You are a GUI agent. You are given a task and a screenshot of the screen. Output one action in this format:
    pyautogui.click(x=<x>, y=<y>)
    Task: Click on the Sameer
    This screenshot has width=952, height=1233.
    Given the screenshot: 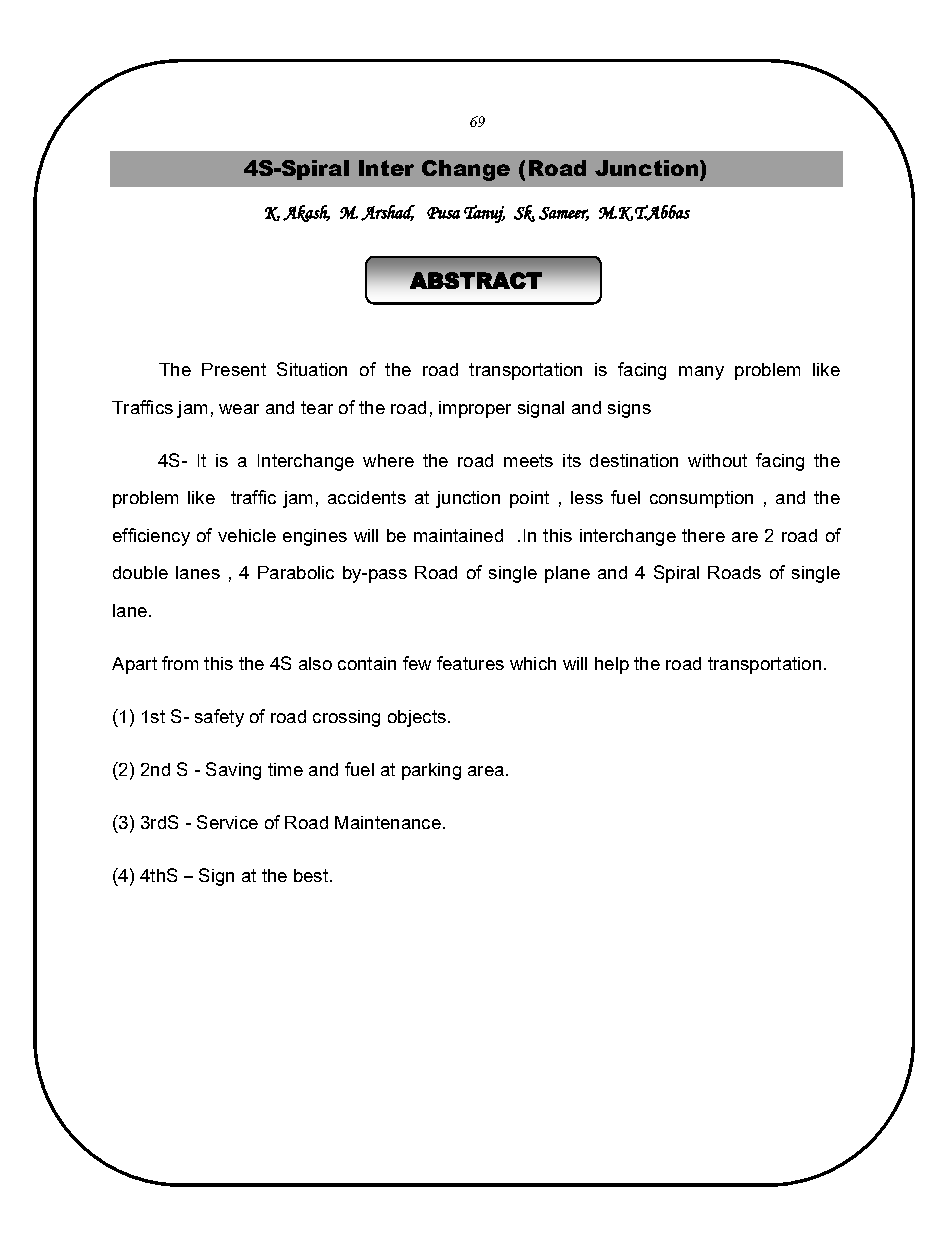 What is the action you would take?
    pyautogui.click(x=564, y=214)
